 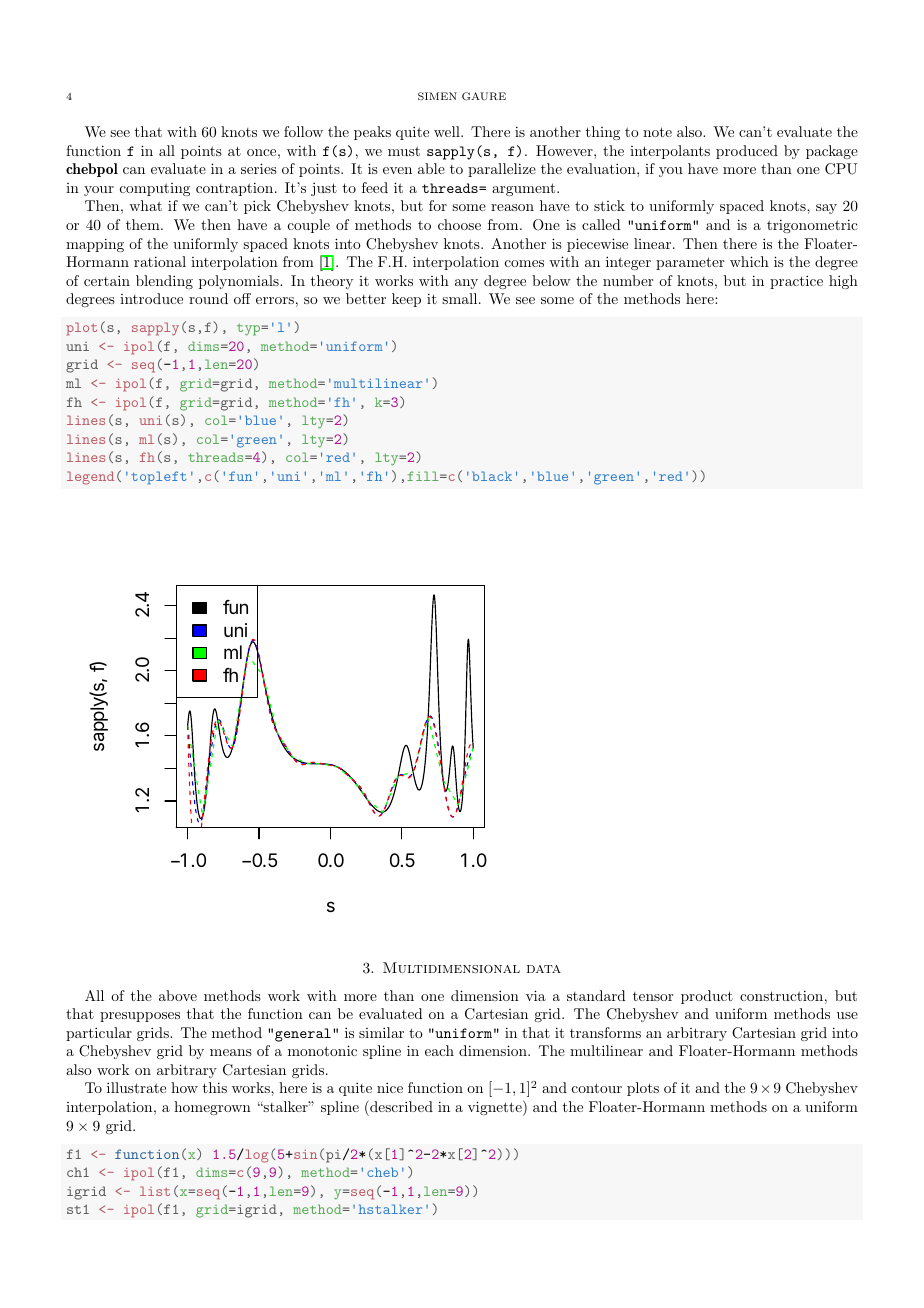 I want to click on small, so click(x=459, y=298).
